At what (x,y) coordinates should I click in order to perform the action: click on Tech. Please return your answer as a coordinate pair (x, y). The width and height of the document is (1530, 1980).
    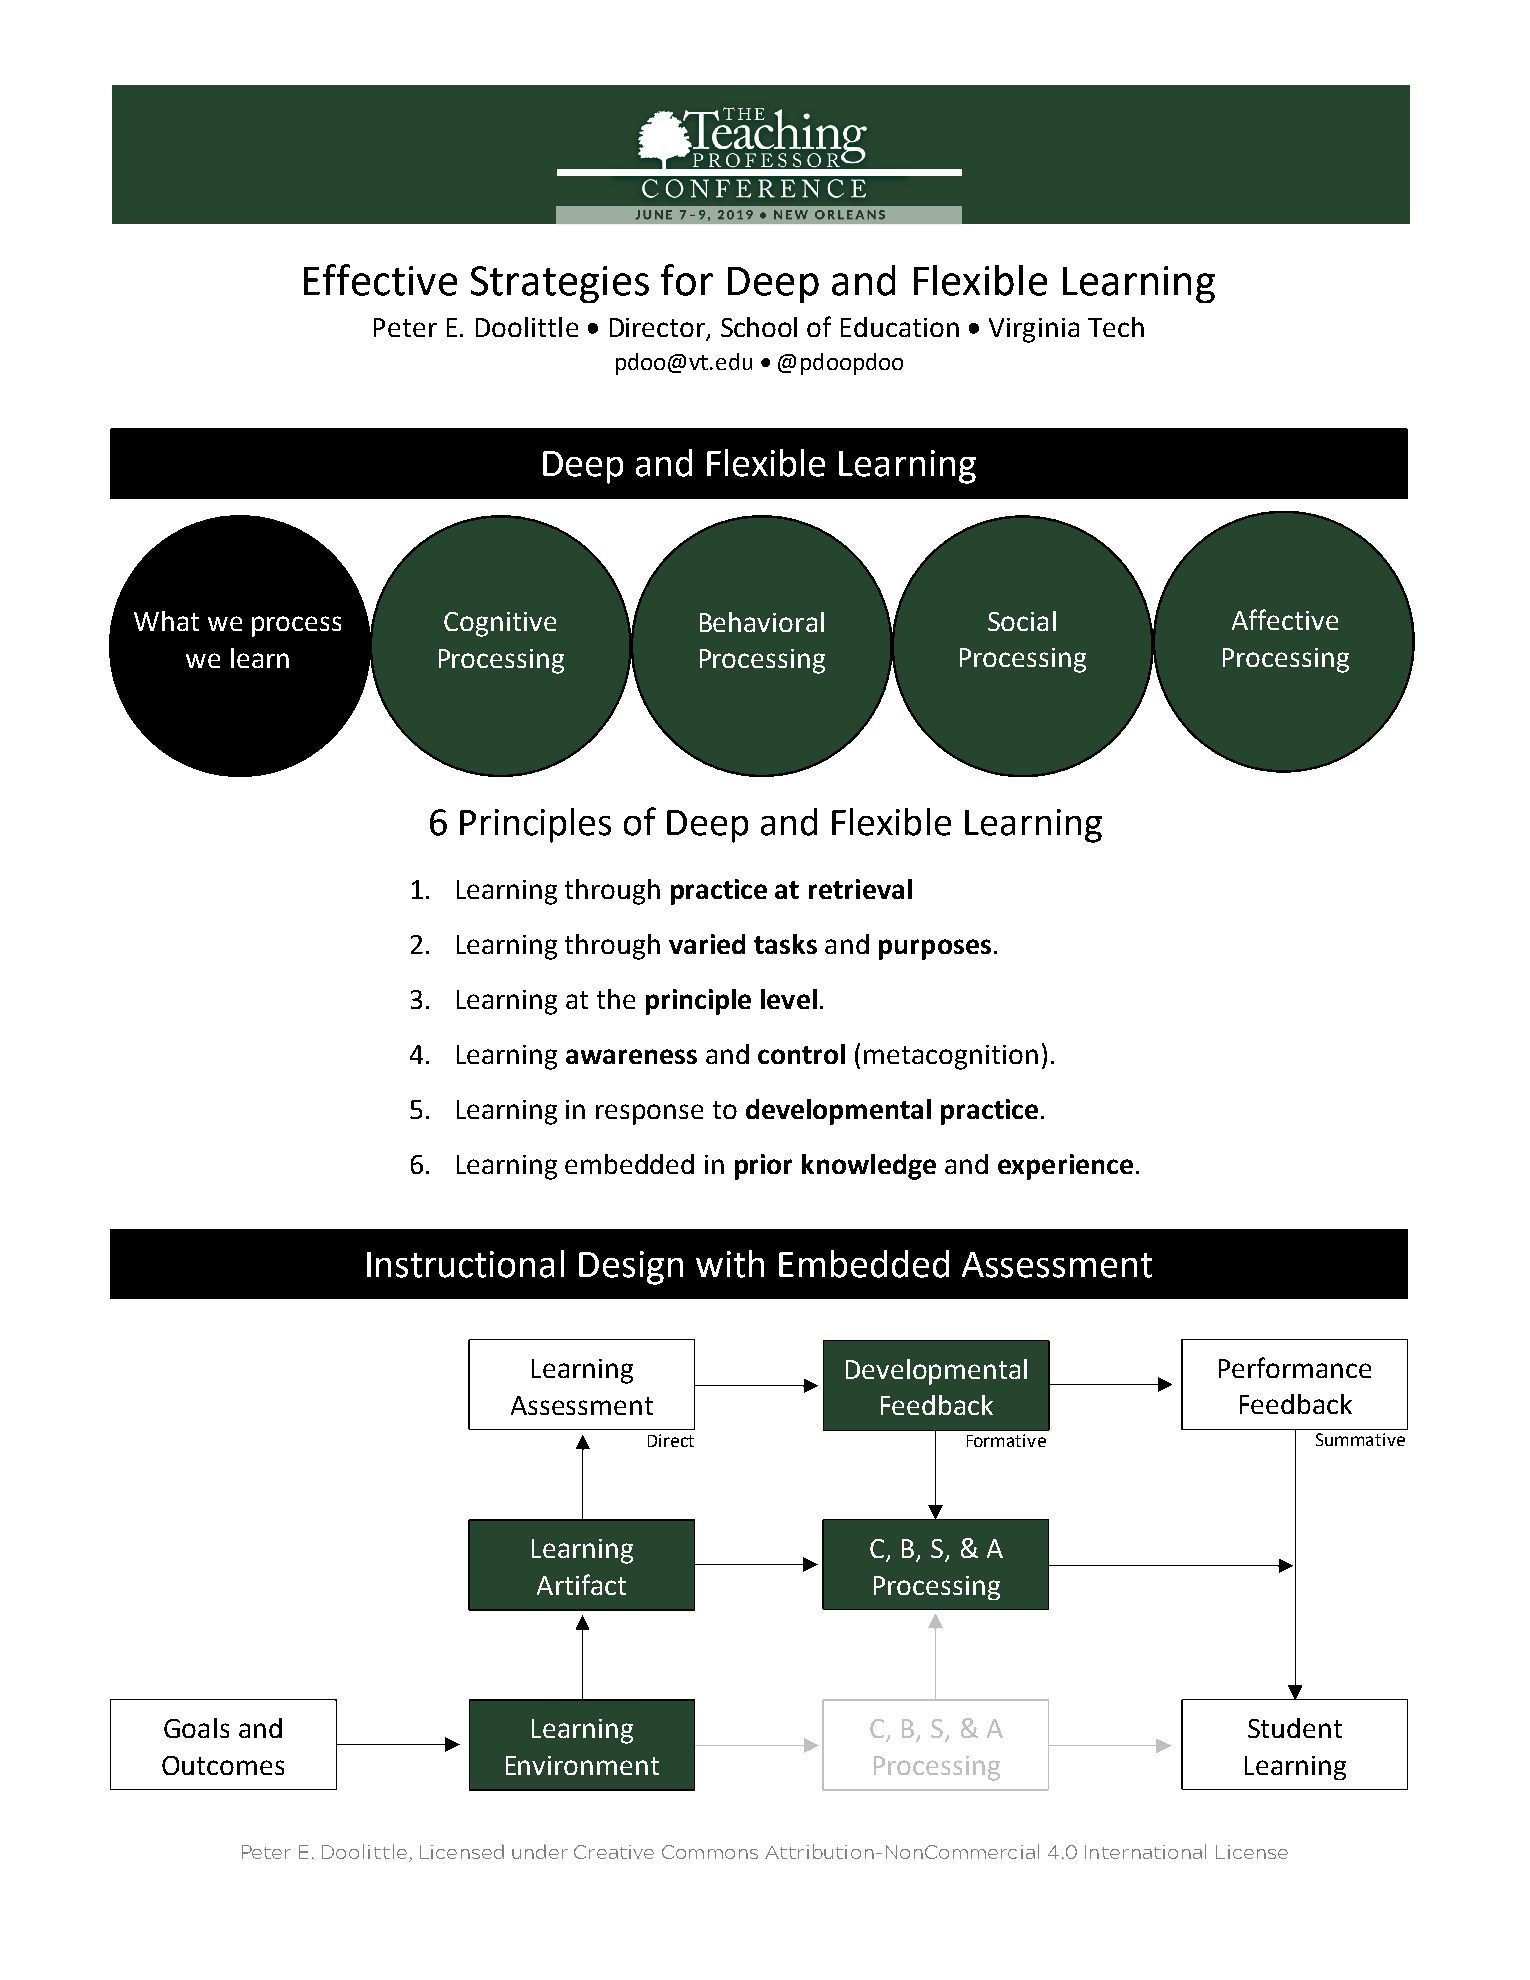
    Looking at the image, I should click on (1116, 327).
